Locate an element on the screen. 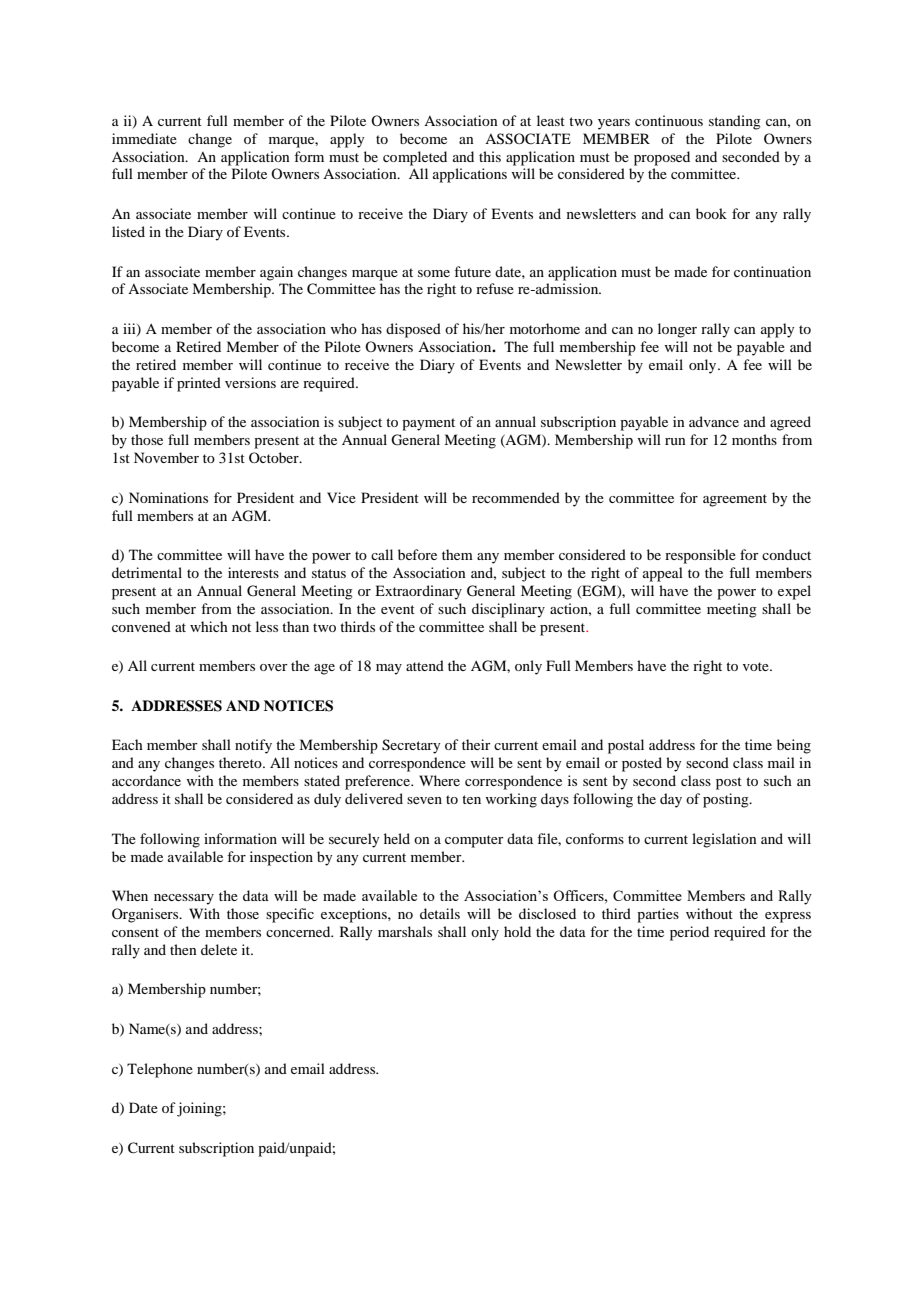 Image resolution: width=924 pixels, height=1308 pixels. immediate is located at coordinates (144, 138).
